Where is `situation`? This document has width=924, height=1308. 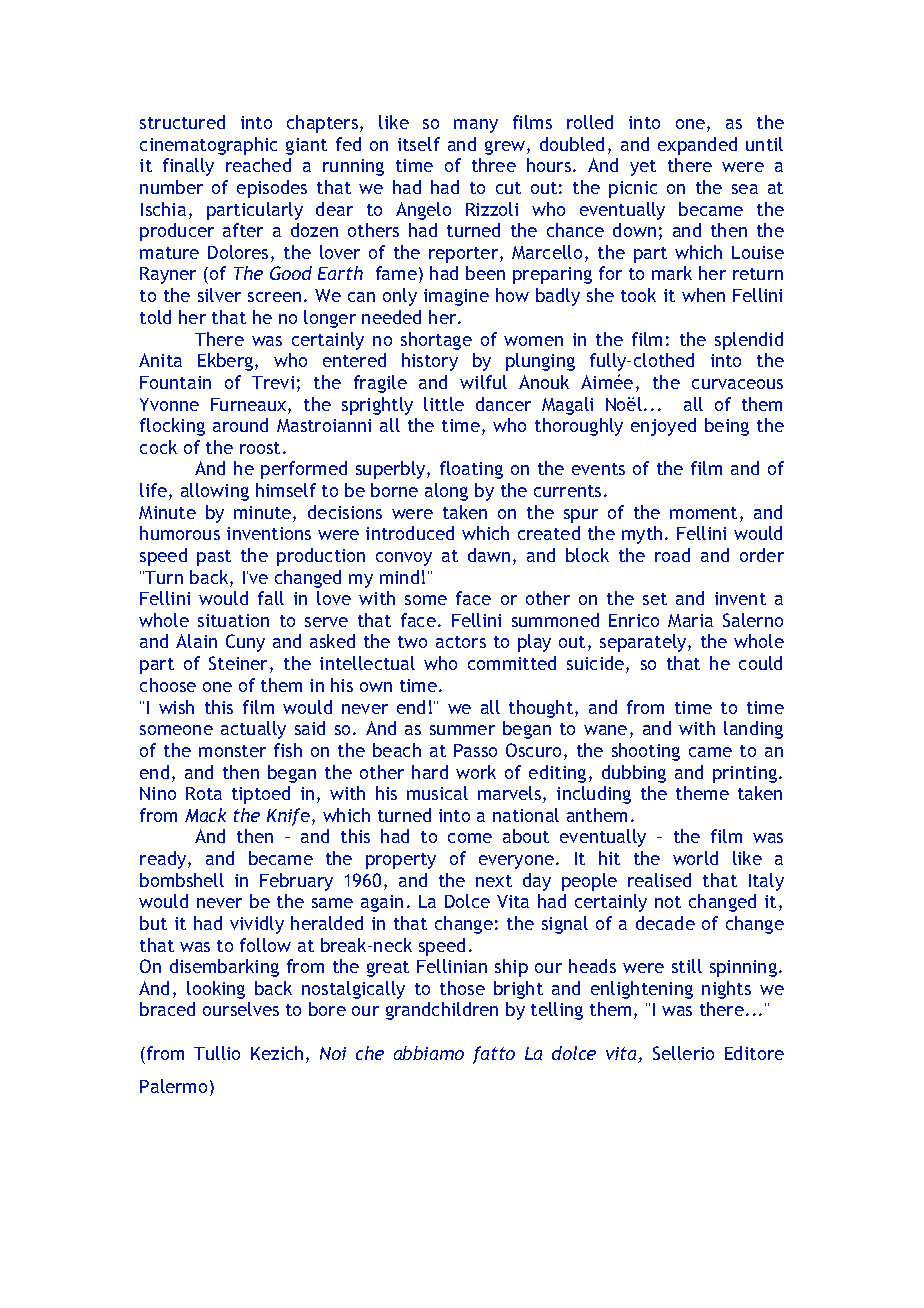
situation is located at coordinates (233, 620).
